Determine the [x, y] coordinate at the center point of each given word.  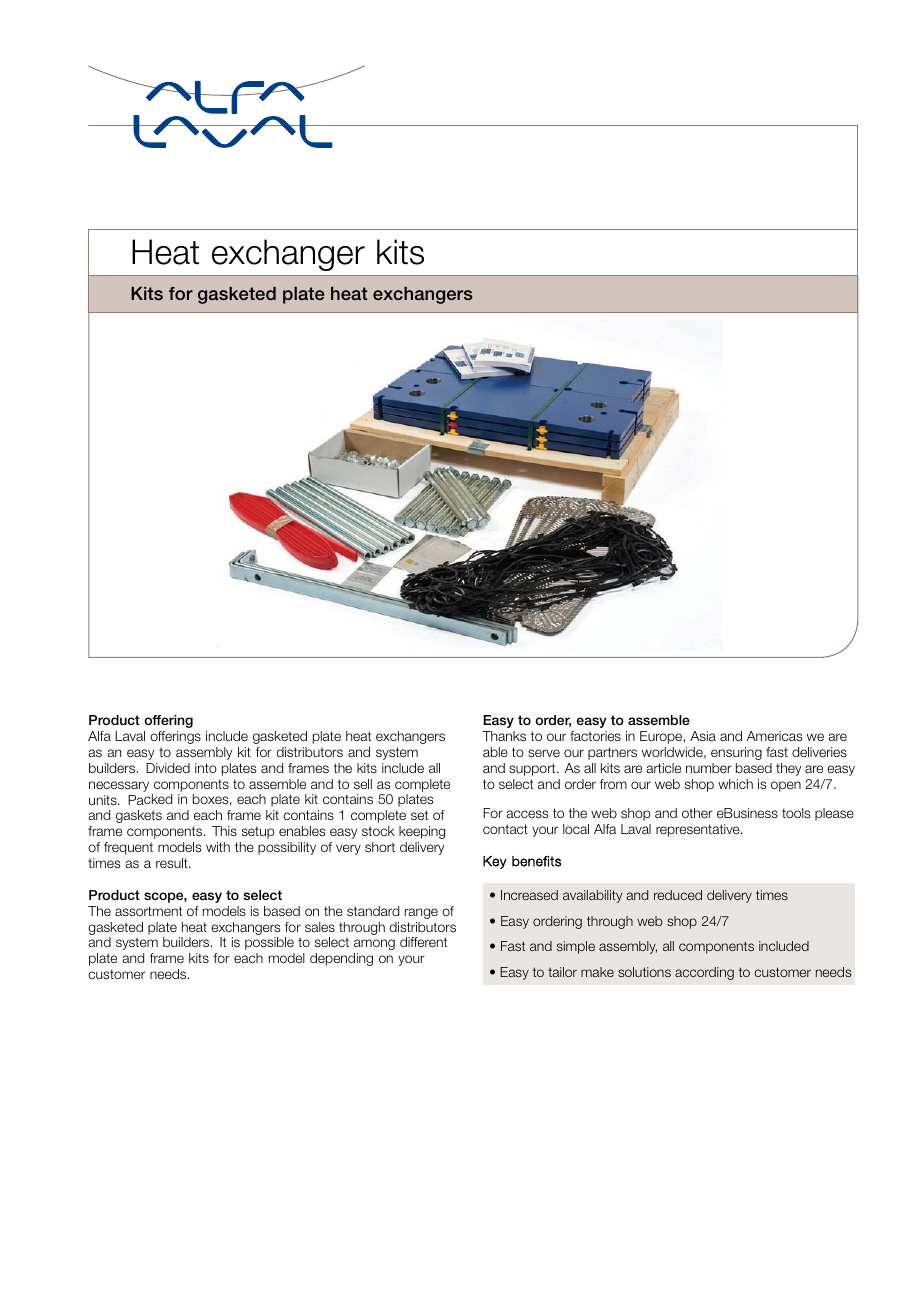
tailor [562, 972]
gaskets [139, 816]
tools [796, 813]
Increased [529, 895]
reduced [678, 895]
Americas [774, 736]
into [206, 768]
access [527, 814]
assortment [148, 911]
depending [341, 959]
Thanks [504, 736]
